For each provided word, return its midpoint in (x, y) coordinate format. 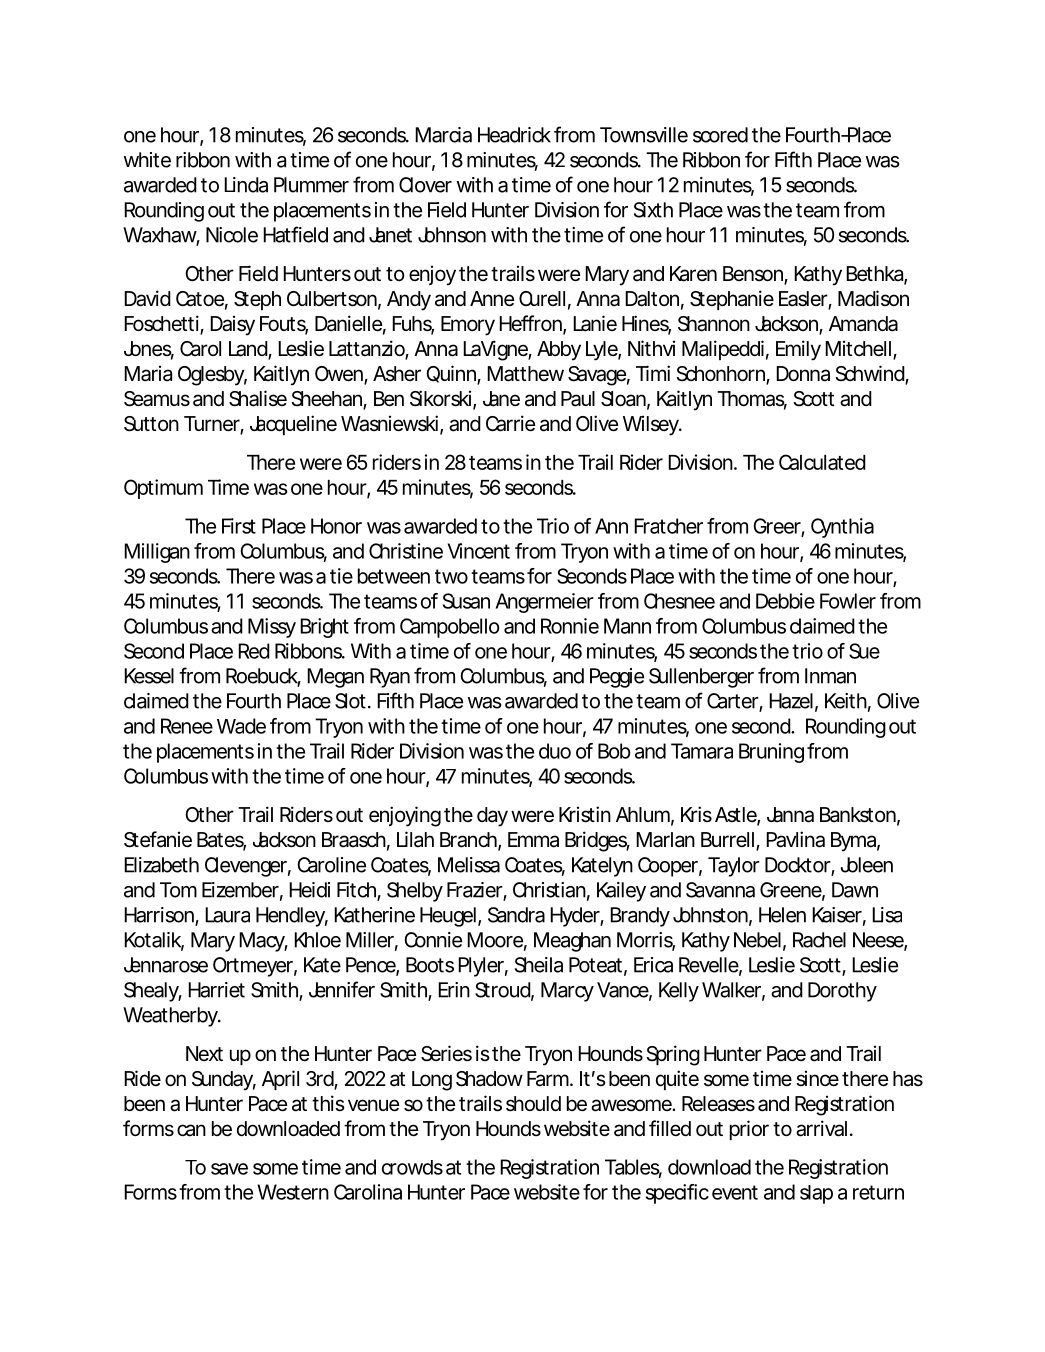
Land (249, 350)
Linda (246, 185)
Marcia (443, 135)
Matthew (525, 374)
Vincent (479, 551)
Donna (803, 374)
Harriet (216, 990)
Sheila (539, 965)
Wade (241, 726)
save (229, 1169)
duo (555, 751)
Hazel (791, 701)
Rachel (819, 940)
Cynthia (842, 528)
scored (720, 135)
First (239, 526)
